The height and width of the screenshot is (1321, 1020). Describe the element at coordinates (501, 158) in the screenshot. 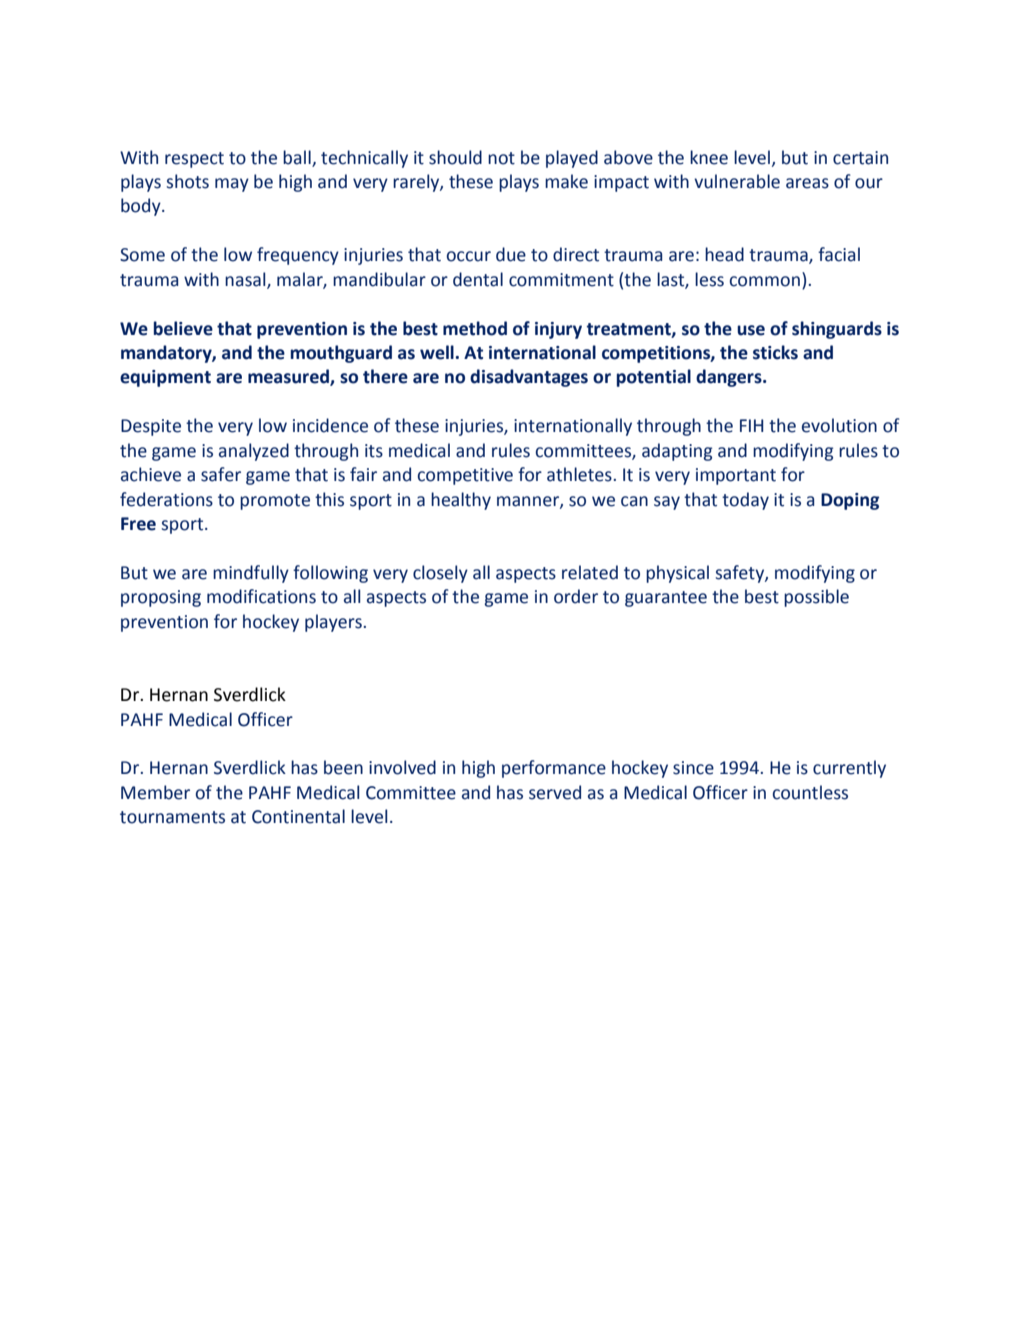

I see `not` at that location.
